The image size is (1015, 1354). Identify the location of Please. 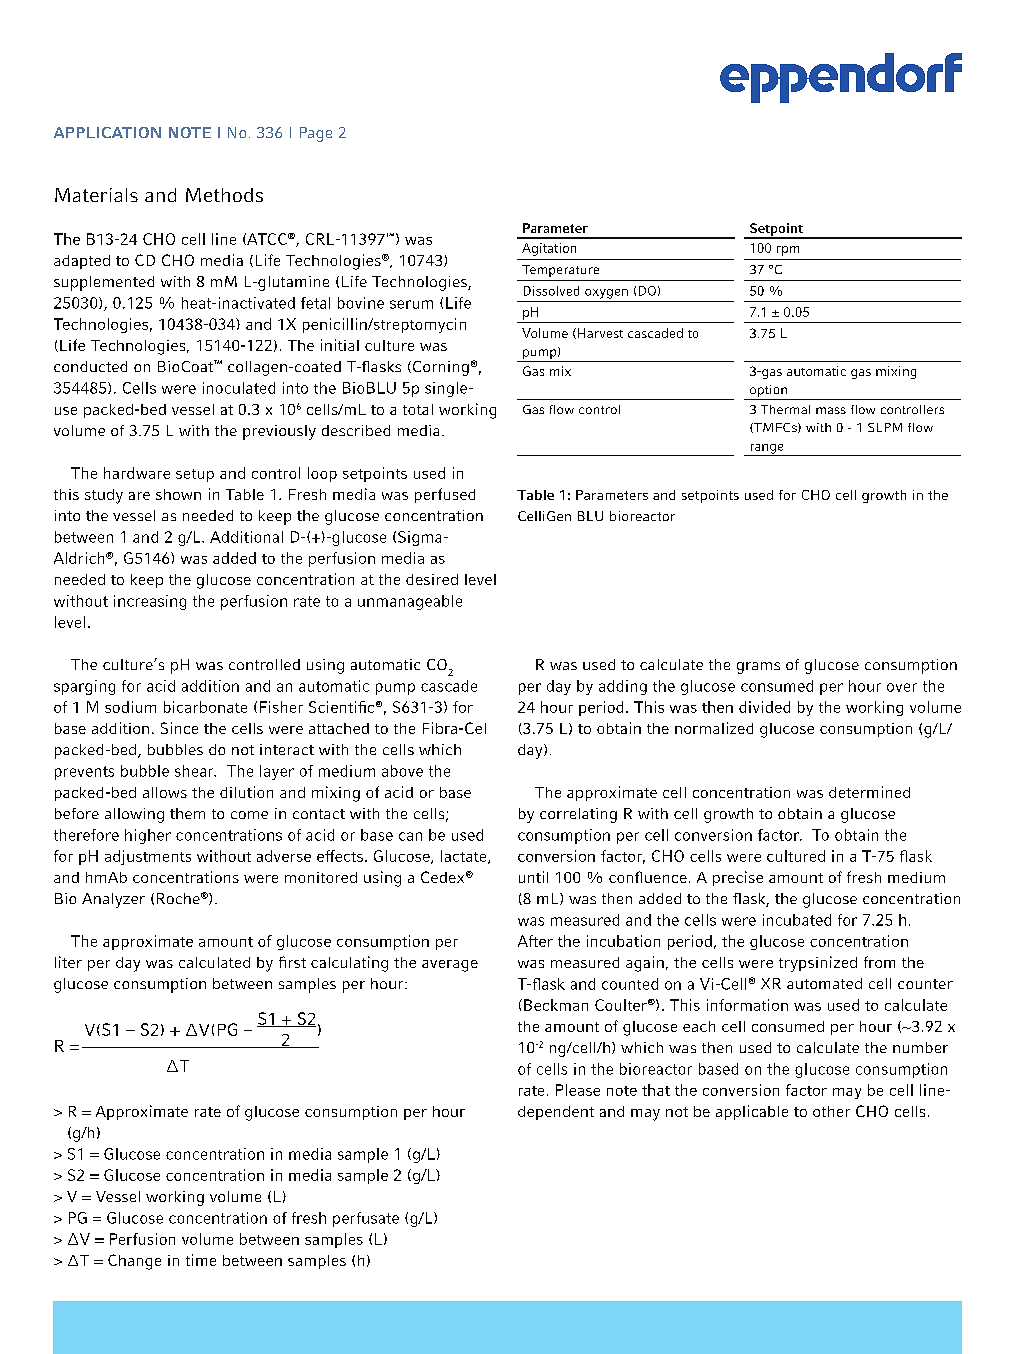
(578, 1090).
